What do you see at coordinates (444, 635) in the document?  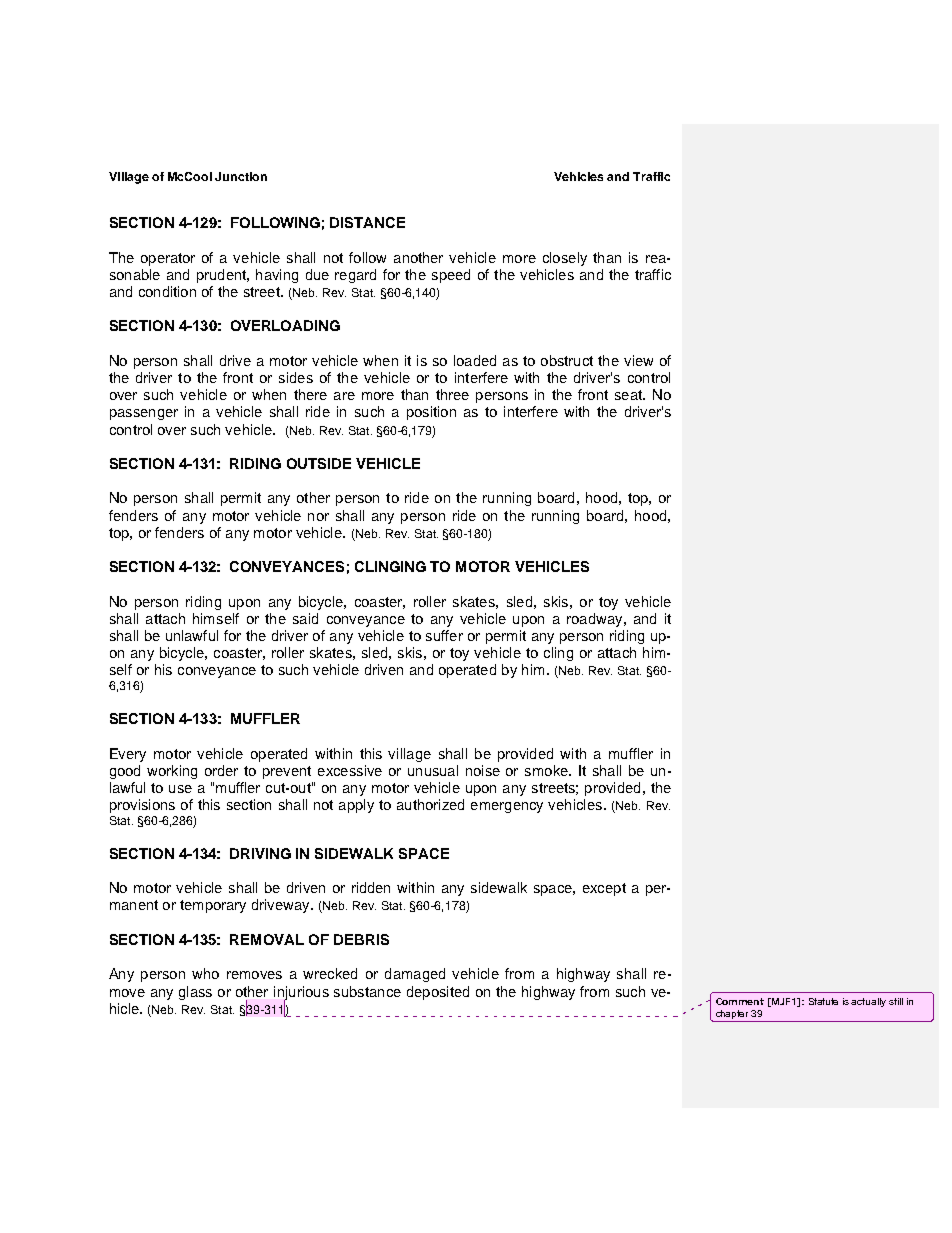 I see `suffer` at bounding box center [444, 635].
